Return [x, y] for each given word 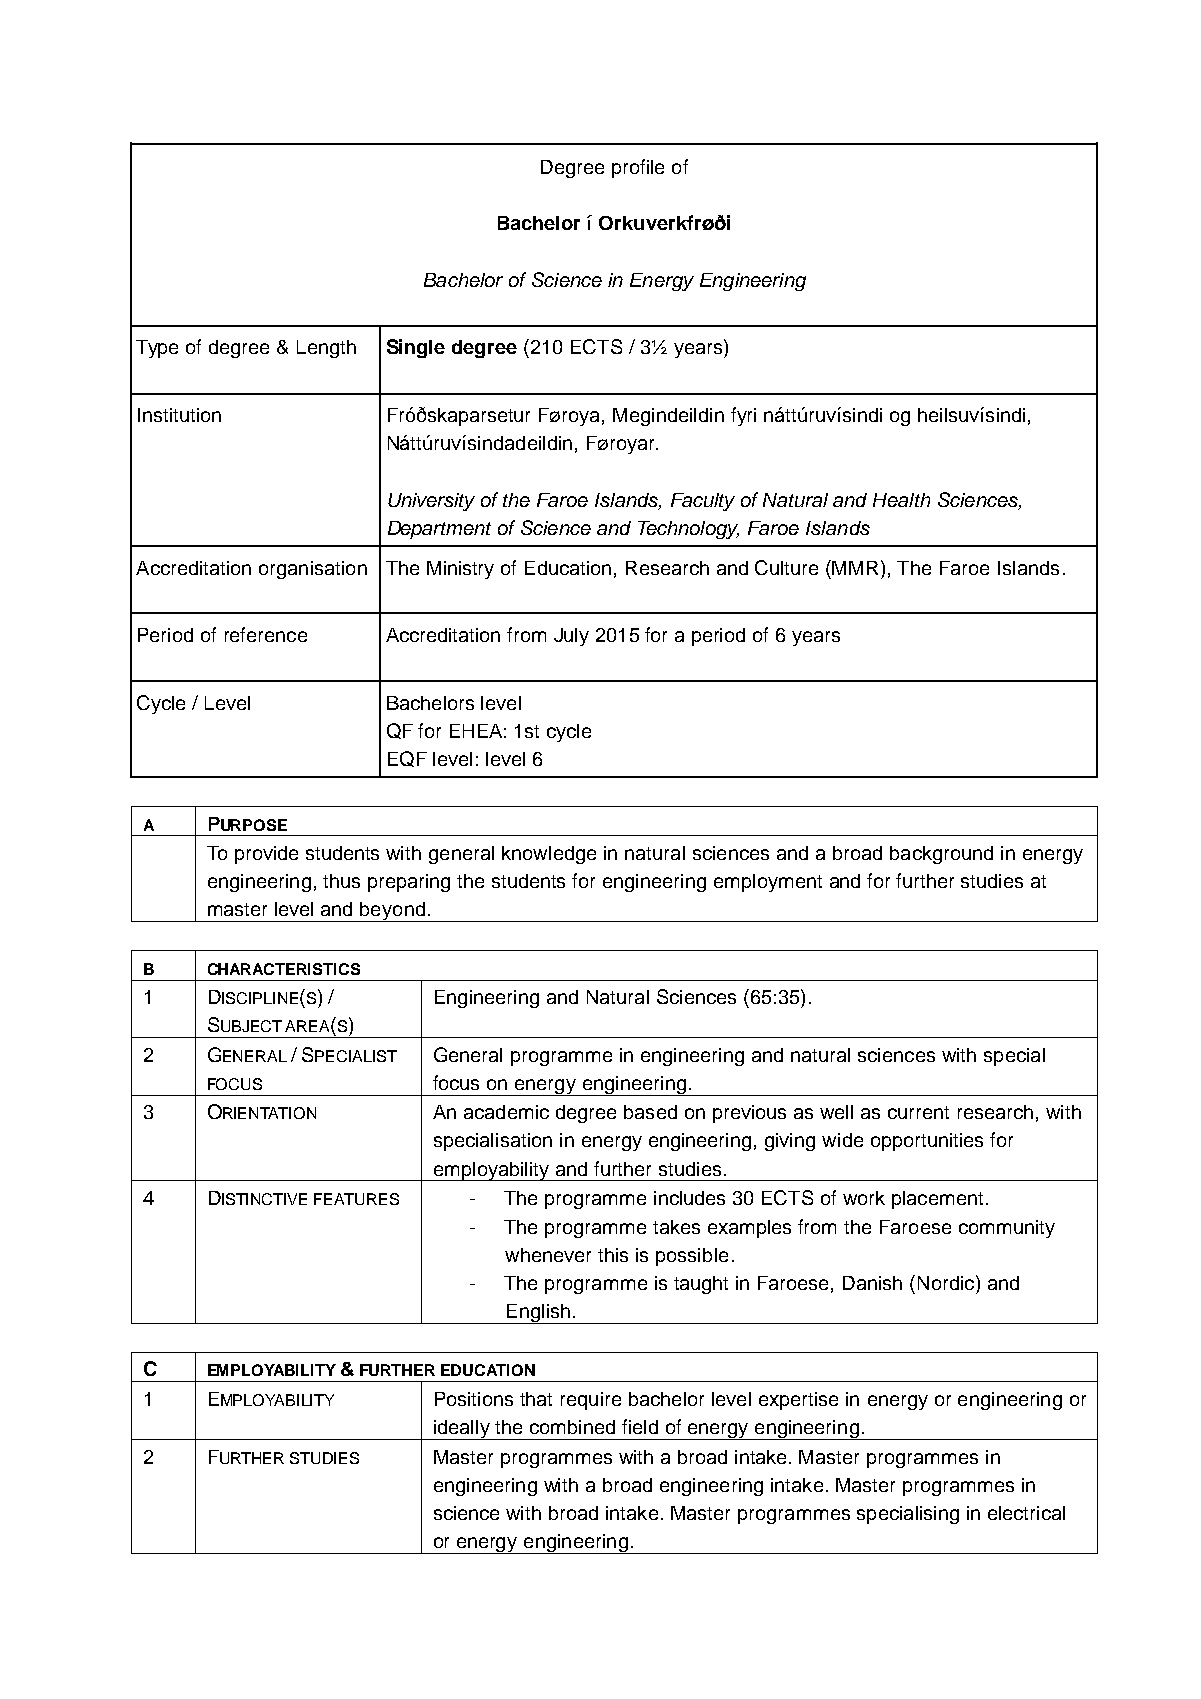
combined [572, 1427]
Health [901, 500]
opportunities [927, 1142]
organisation [313, 570]
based [650, 1112]
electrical [1026, 1513]
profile [638, 168]
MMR [857, 567]
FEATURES [356, 1199]
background [941, 855]
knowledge [549, 855]
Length [326, 349]
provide [266, 855]
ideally [462, 1430]
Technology [688, 530]
